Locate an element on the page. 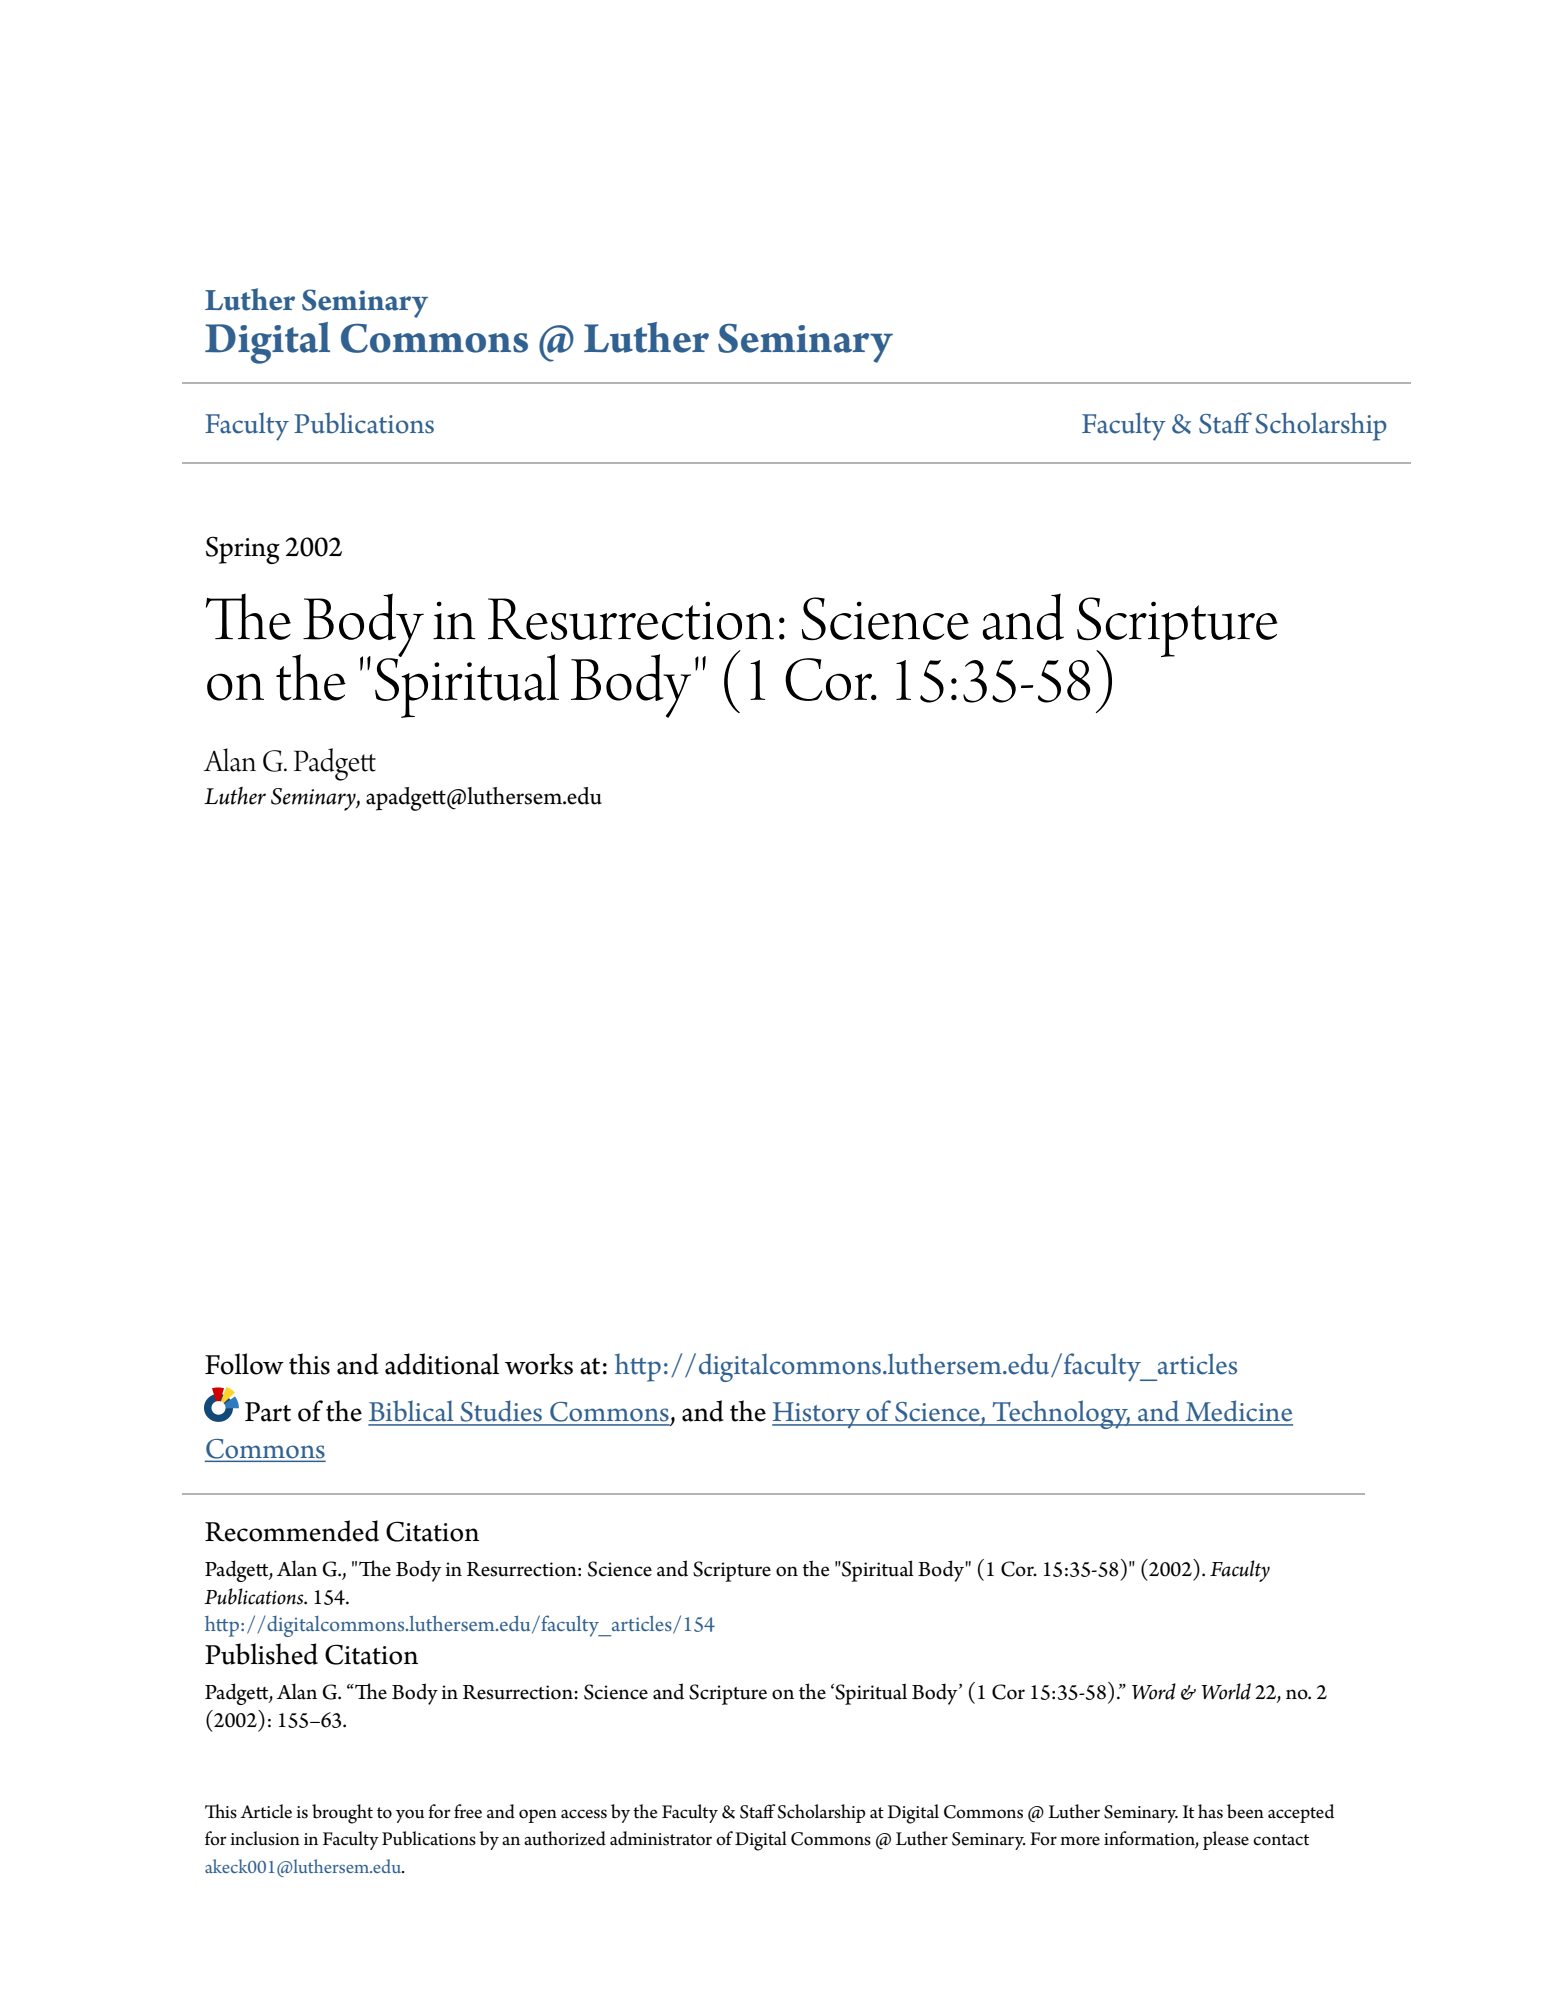  Spring is located at coordinates (243, 550).
